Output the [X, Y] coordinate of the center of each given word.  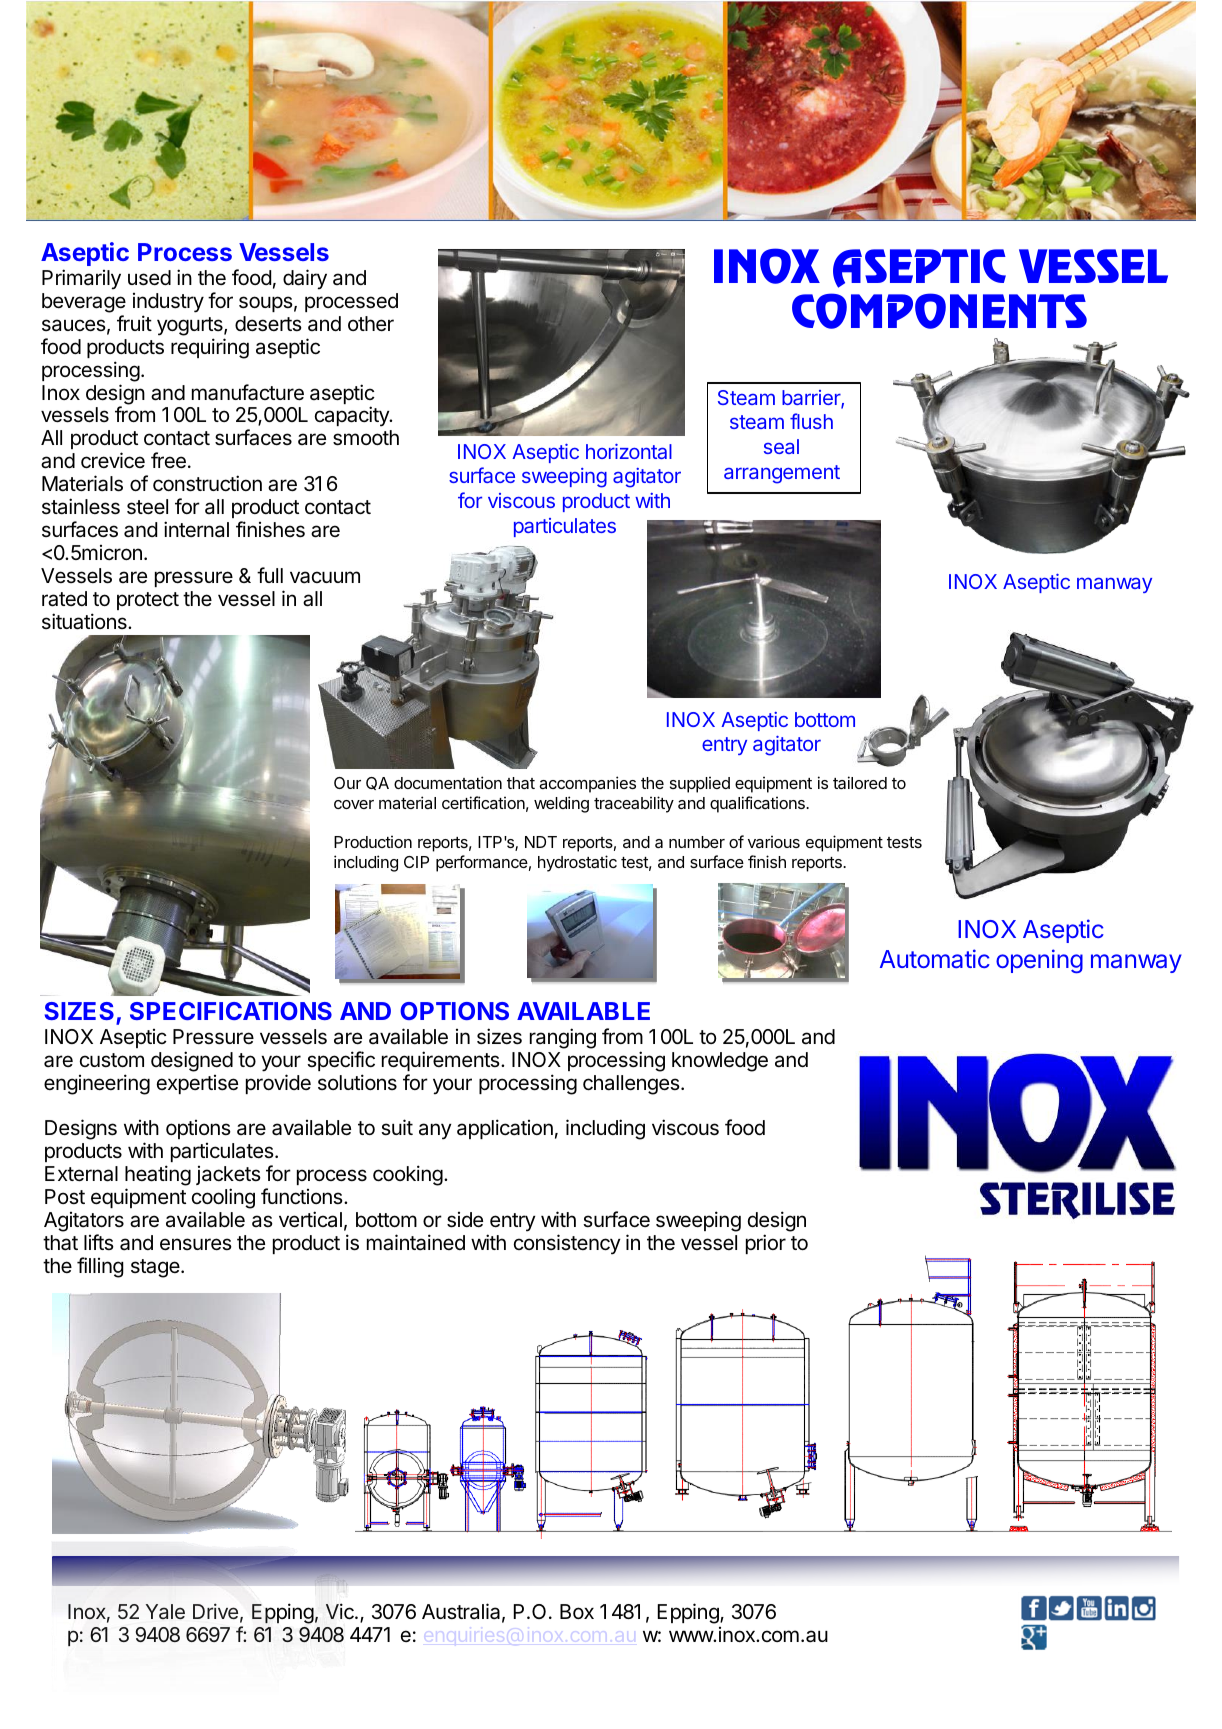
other [371, 324]
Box [577, 1611]
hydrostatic [577, 863]
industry [168, 303]
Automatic [935, 958]
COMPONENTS [939, 311]
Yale [165, 1611]
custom [112, 1060]
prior [766, 1244]
